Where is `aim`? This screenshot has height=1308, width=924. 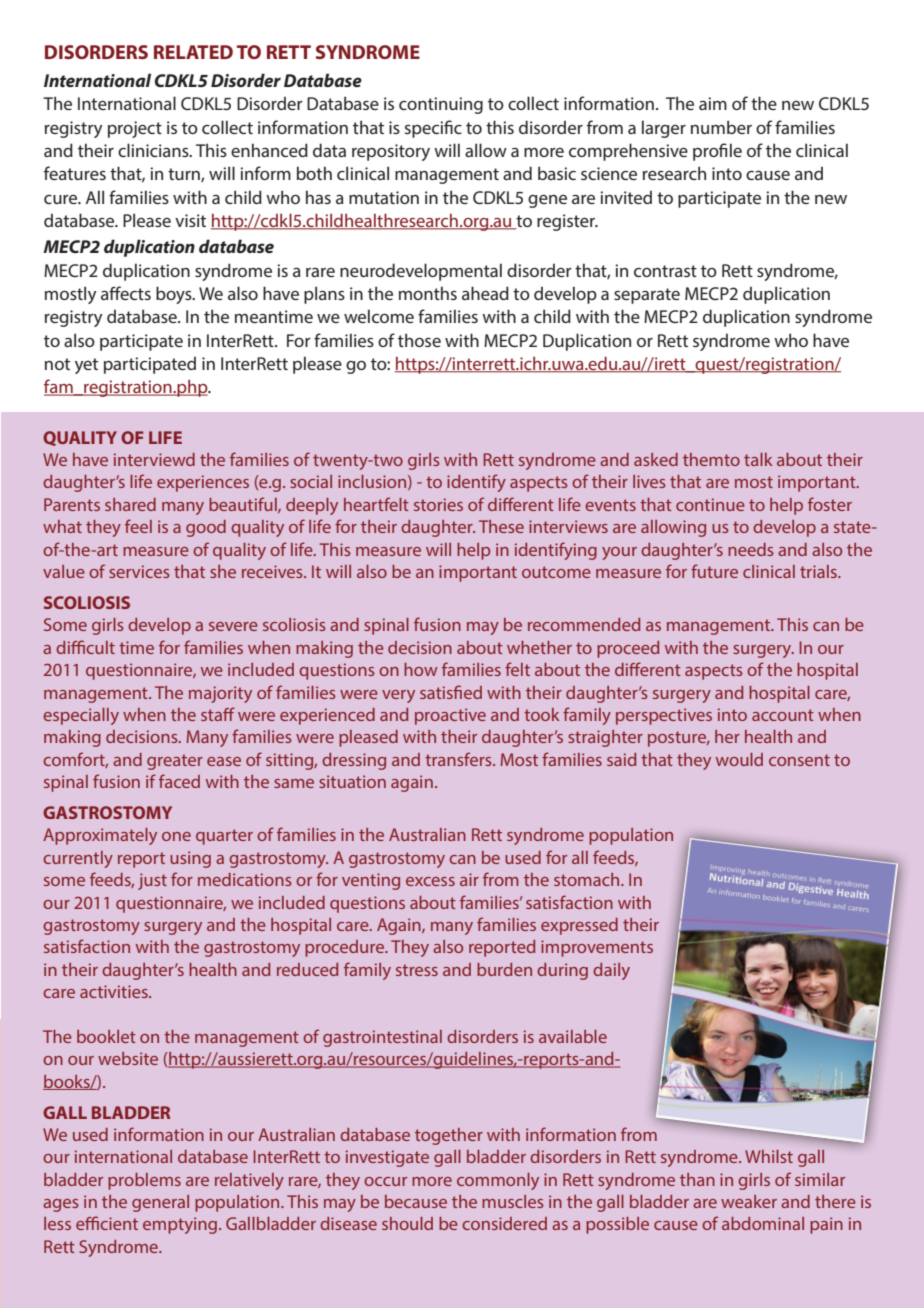
aim is located at coordinates (713, 103).
